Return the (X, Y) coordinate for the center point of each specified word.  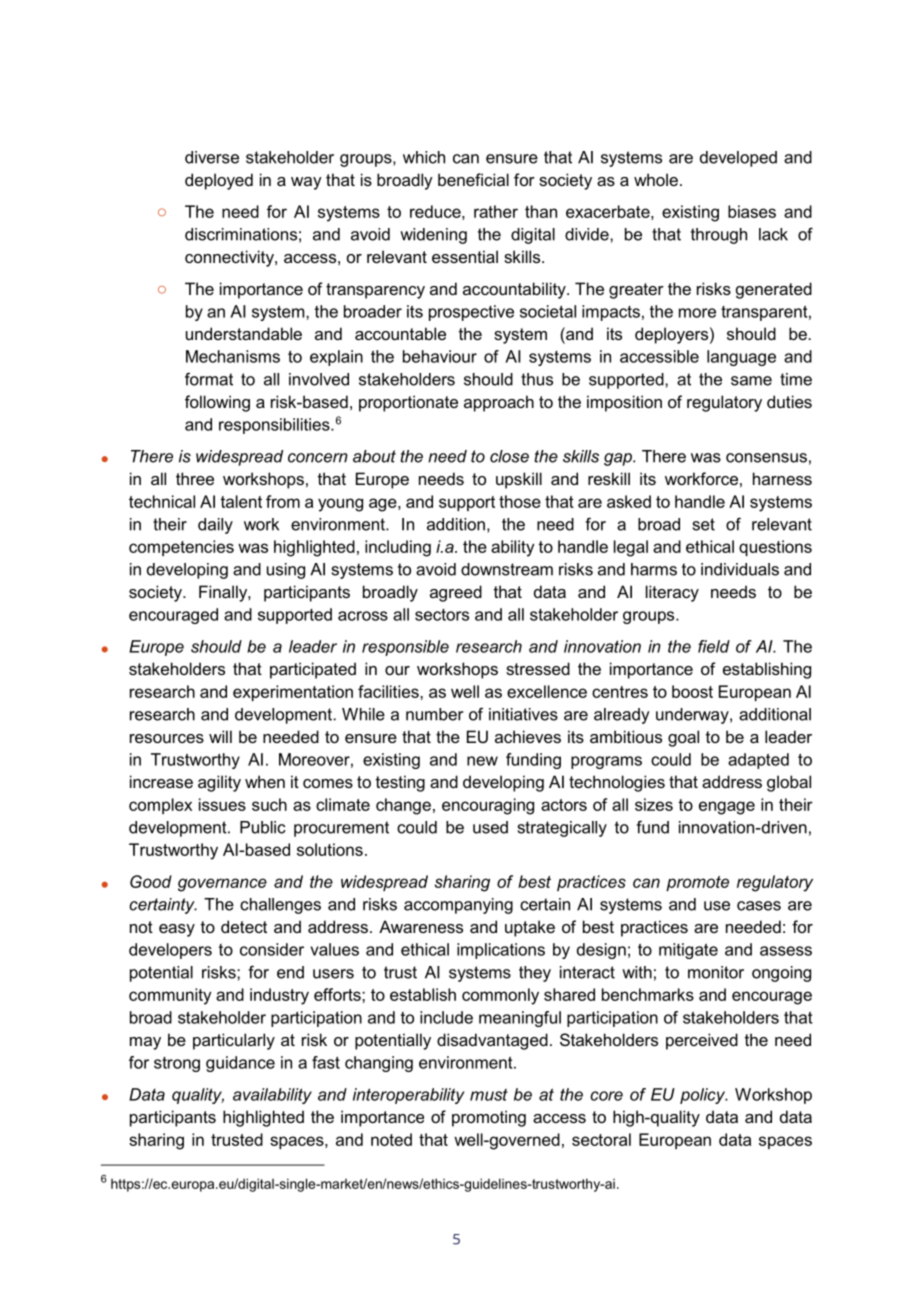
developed (738, 159)
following (217, 403)
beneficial (473, 179)
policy (704, 1096)
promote (697, 883)
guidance (240, 1064)
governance (222, 885)
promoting (489, 1118)
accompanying (458, 906)
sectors (442, 615)
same (751, 381)
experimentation (293, 693)
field (714, 646)
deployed (219, 181)
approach (499, 403)
